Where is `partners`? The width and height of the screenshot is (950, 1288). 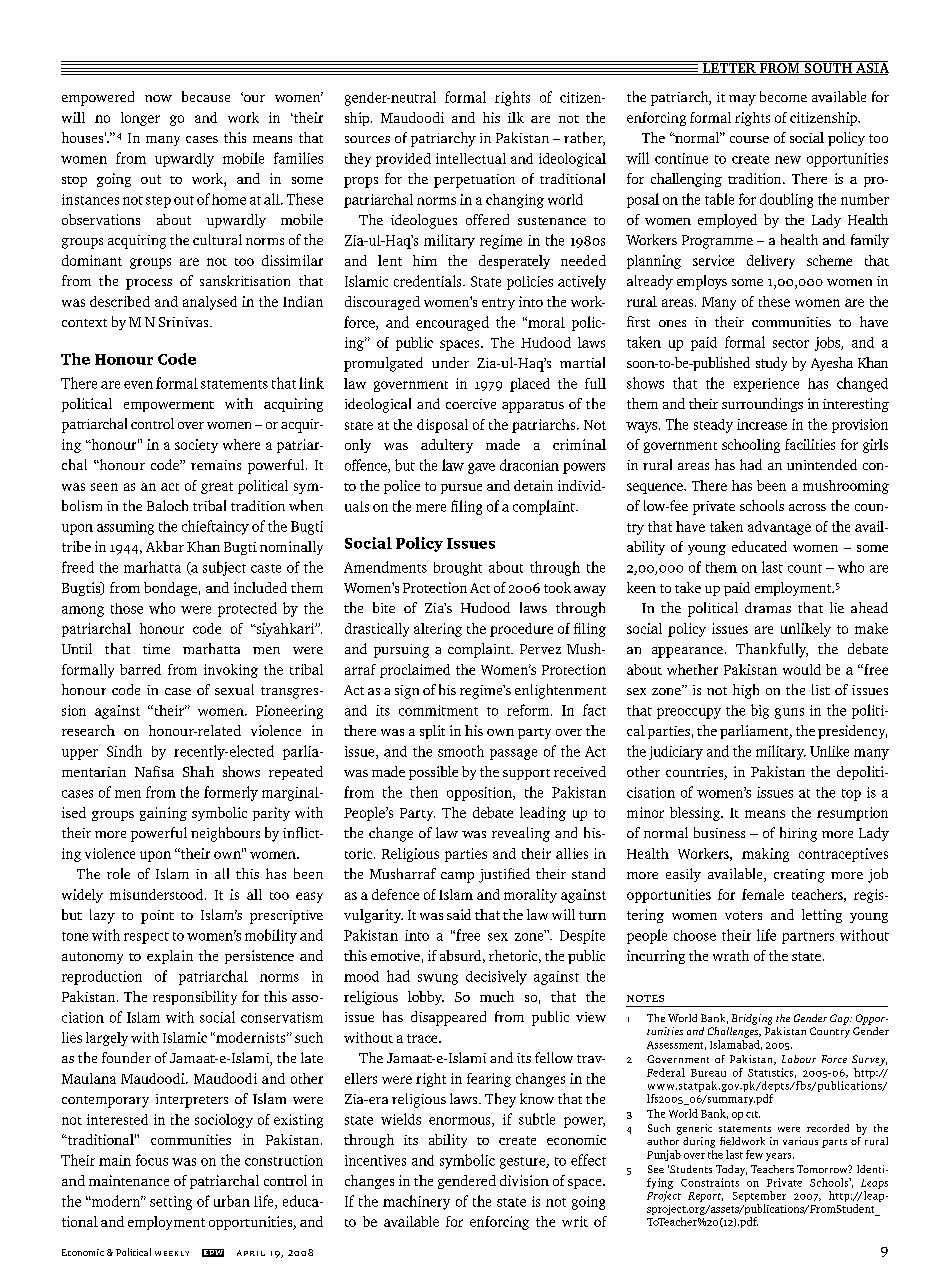
partners is located at coordinates (808, 938).
